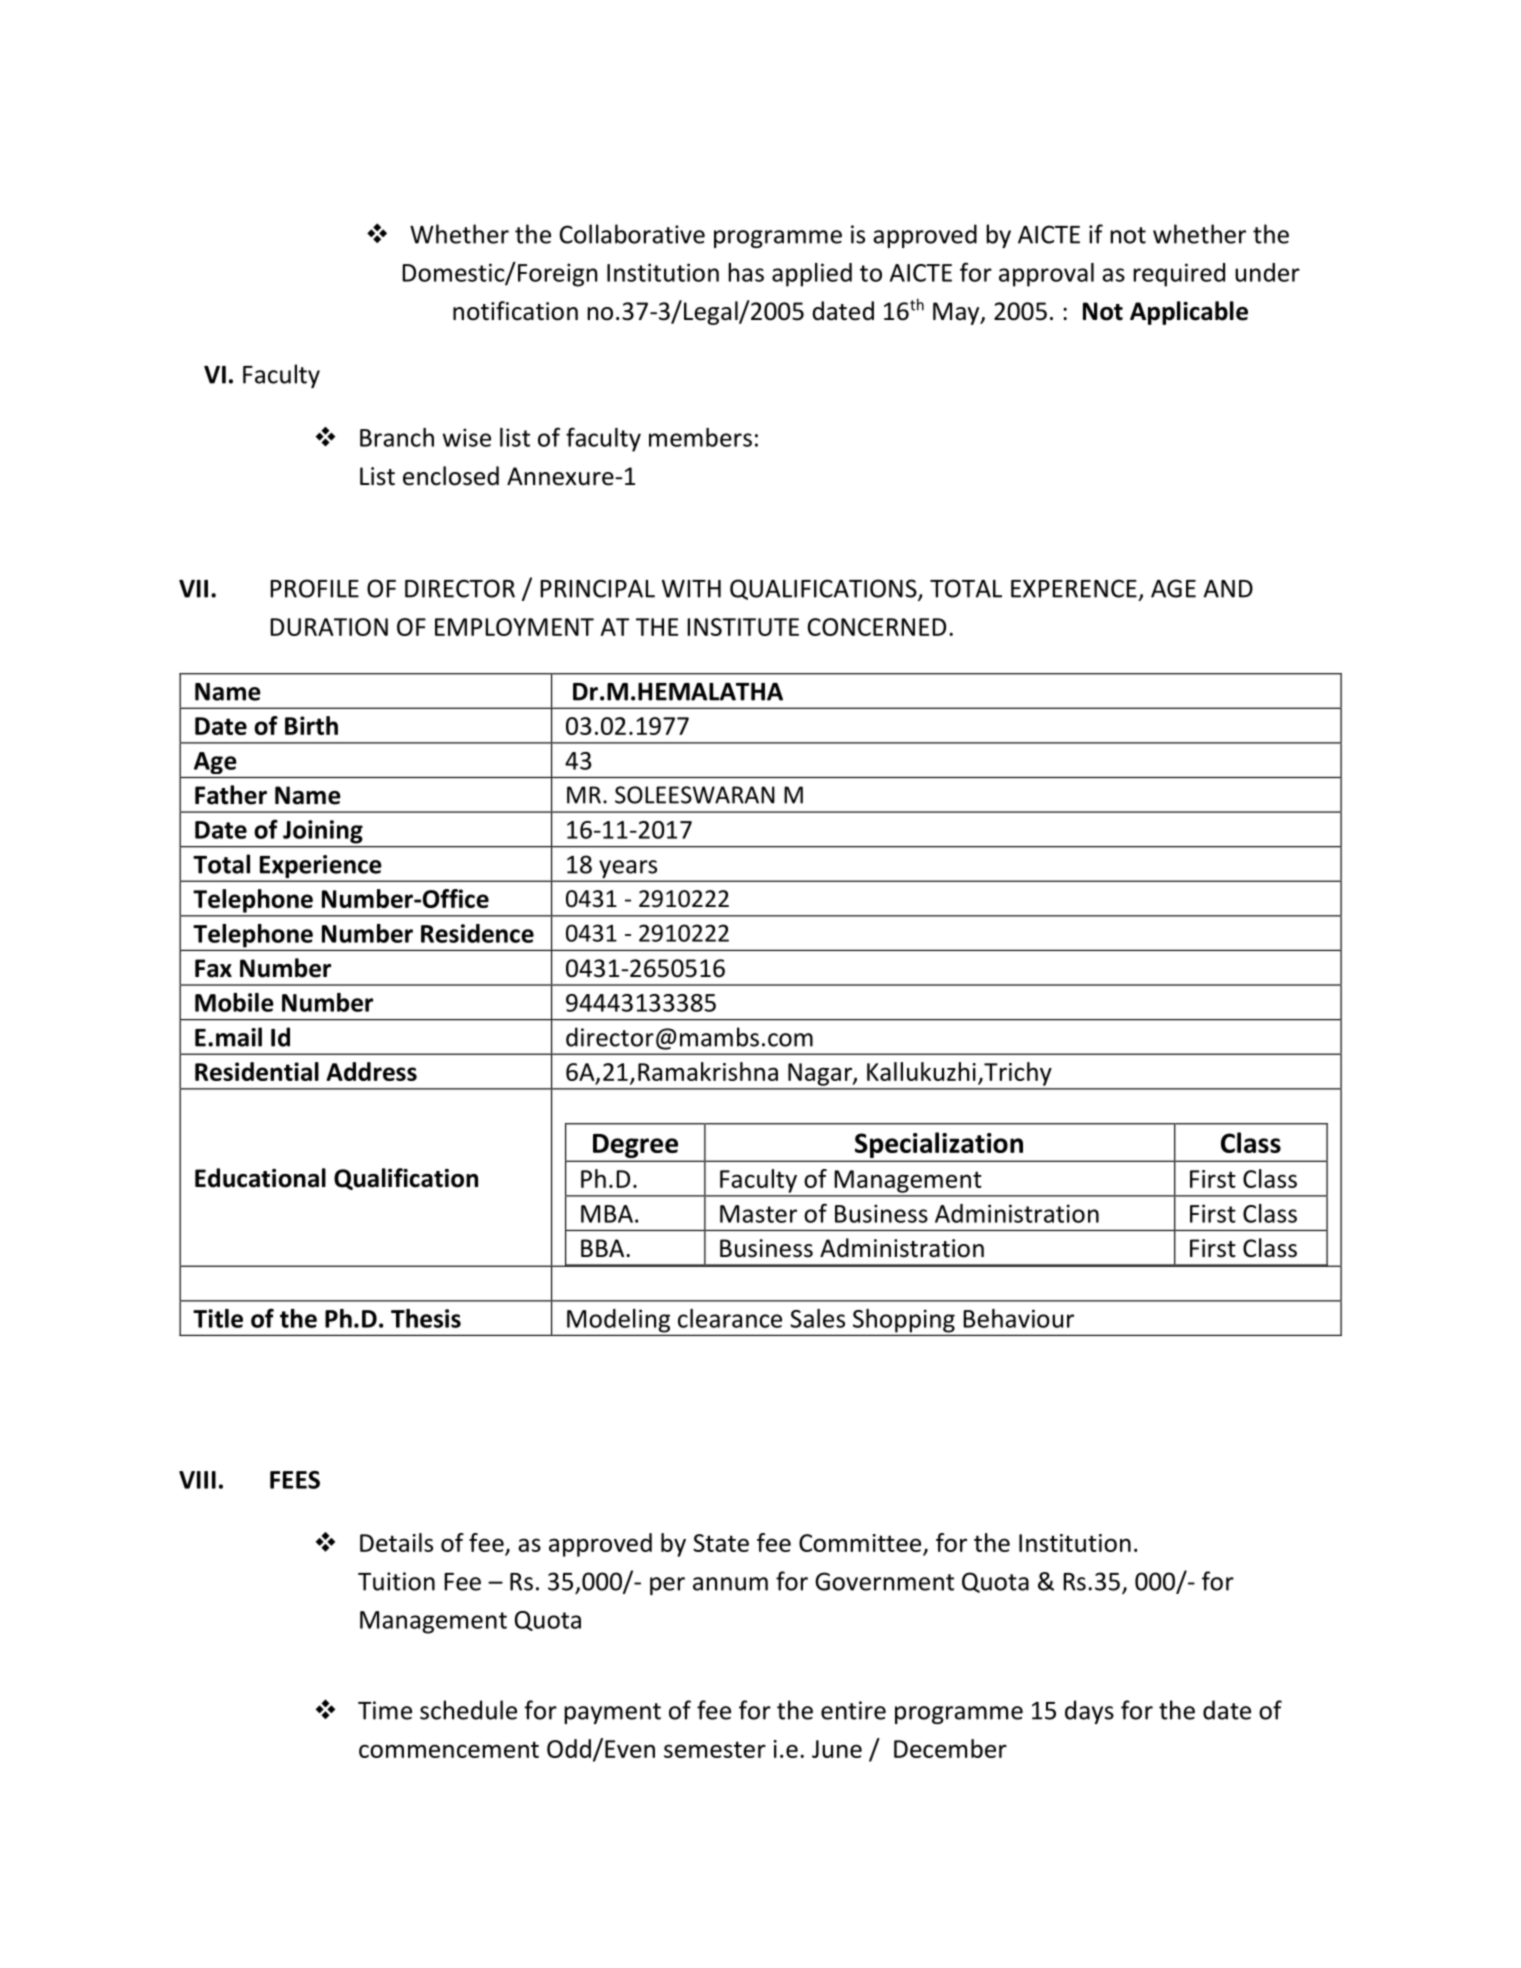  Describe the element at coordinates (515, 311) in the document. I see `notification` at that location.
